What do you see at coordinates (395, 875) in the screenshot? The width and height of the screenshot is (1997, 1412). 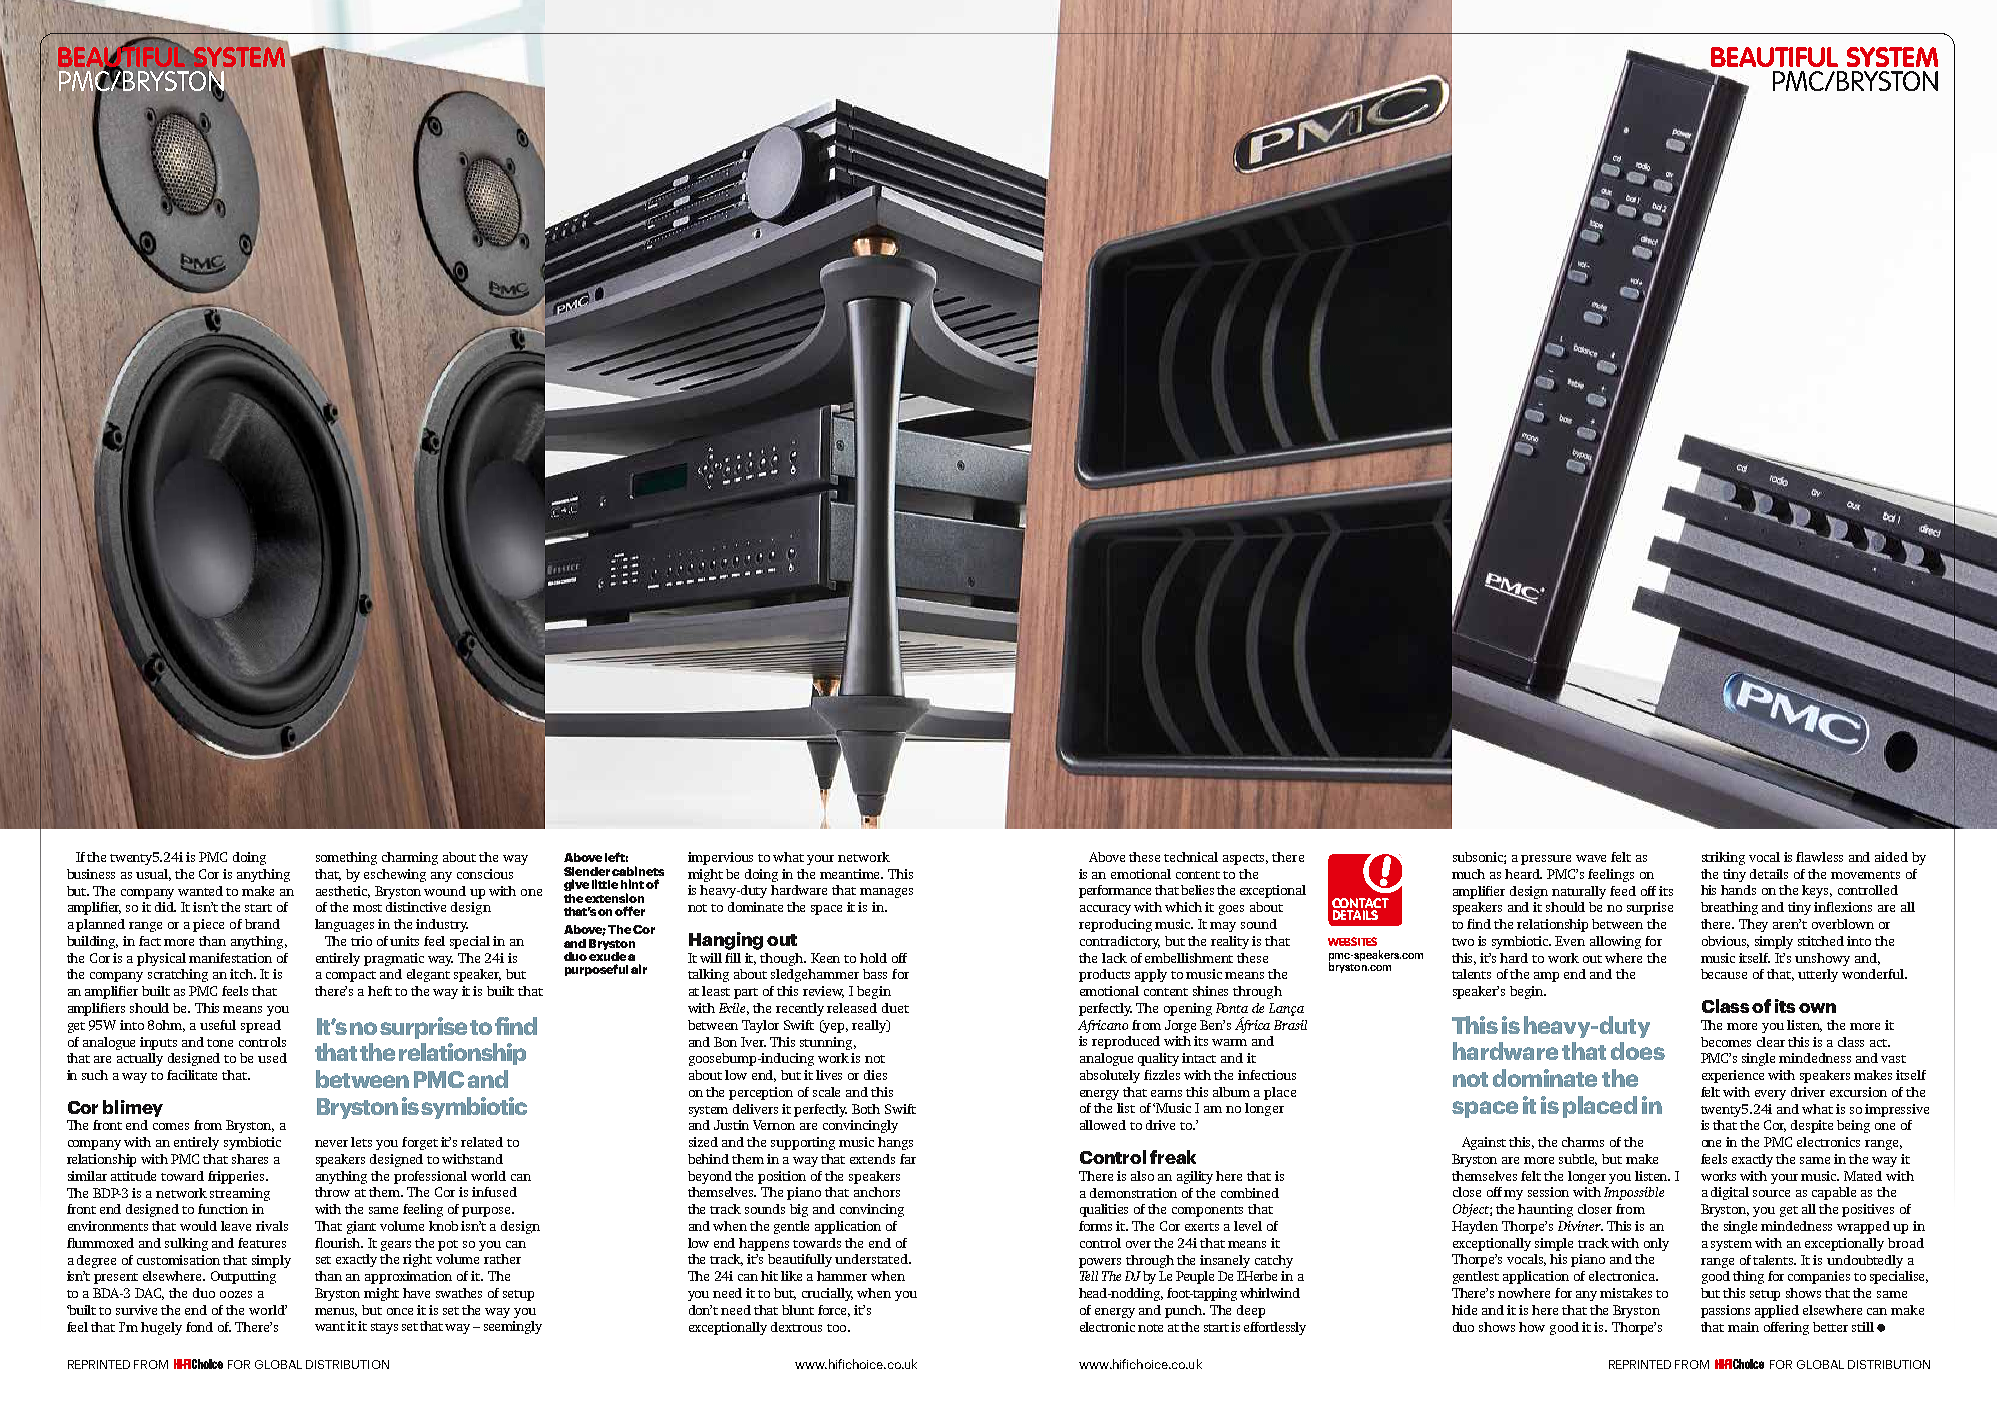 I see `eschewing` at bounding box center [395, 875].
